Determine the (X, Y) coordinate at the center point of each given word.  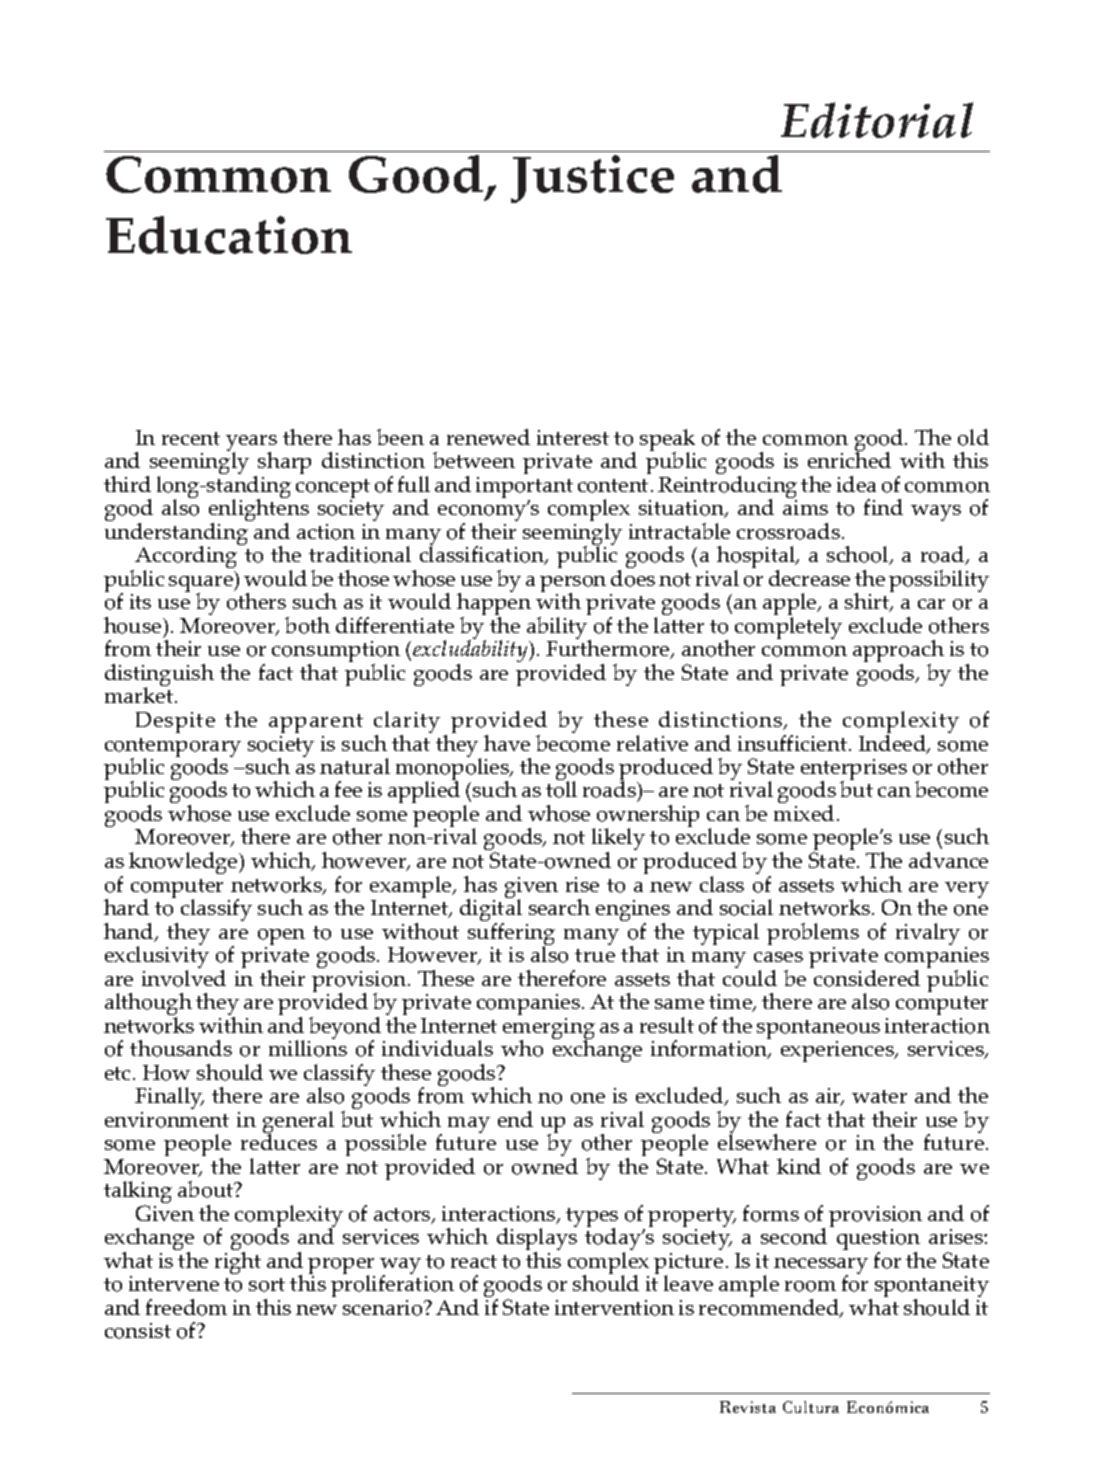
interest (573, 437)
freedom (186, 1307)
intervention (614, 1308)
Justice (592, 179)
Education (229, 235)
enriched (849, 459)
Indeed (894, 744)
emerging (549, 1030)
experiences (838, 1051)
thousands (181, 1048)
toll (561, 789)
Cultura (811, 1407)
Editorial (877, 120)
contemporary (173, 749)
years (251, 444)
